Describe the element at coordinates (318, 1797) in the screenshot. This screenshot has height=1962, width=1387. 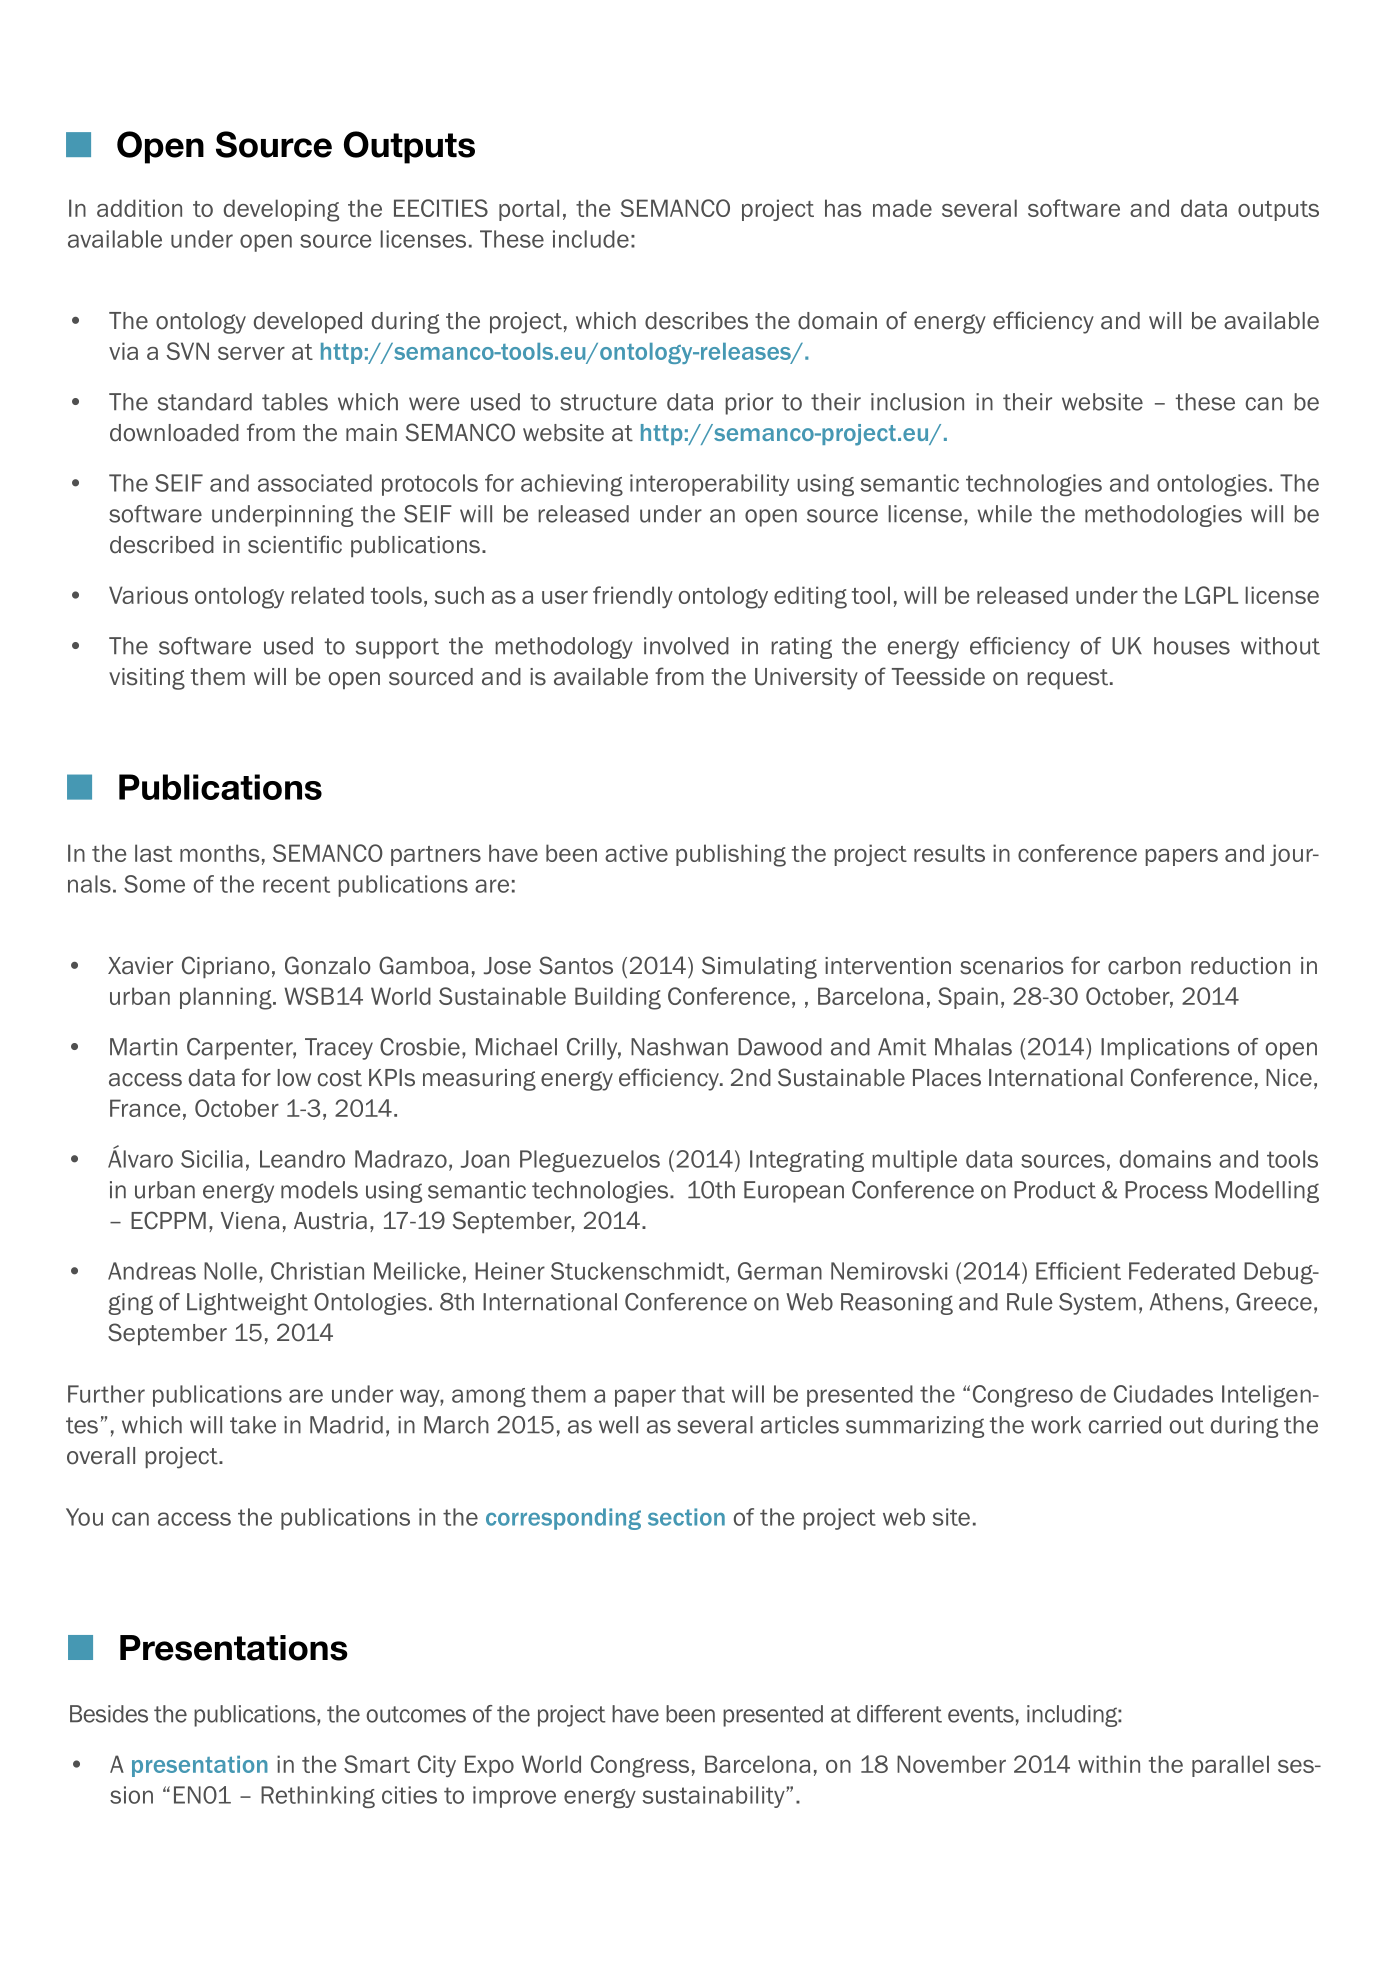
I see `Rethinking` at that location.
